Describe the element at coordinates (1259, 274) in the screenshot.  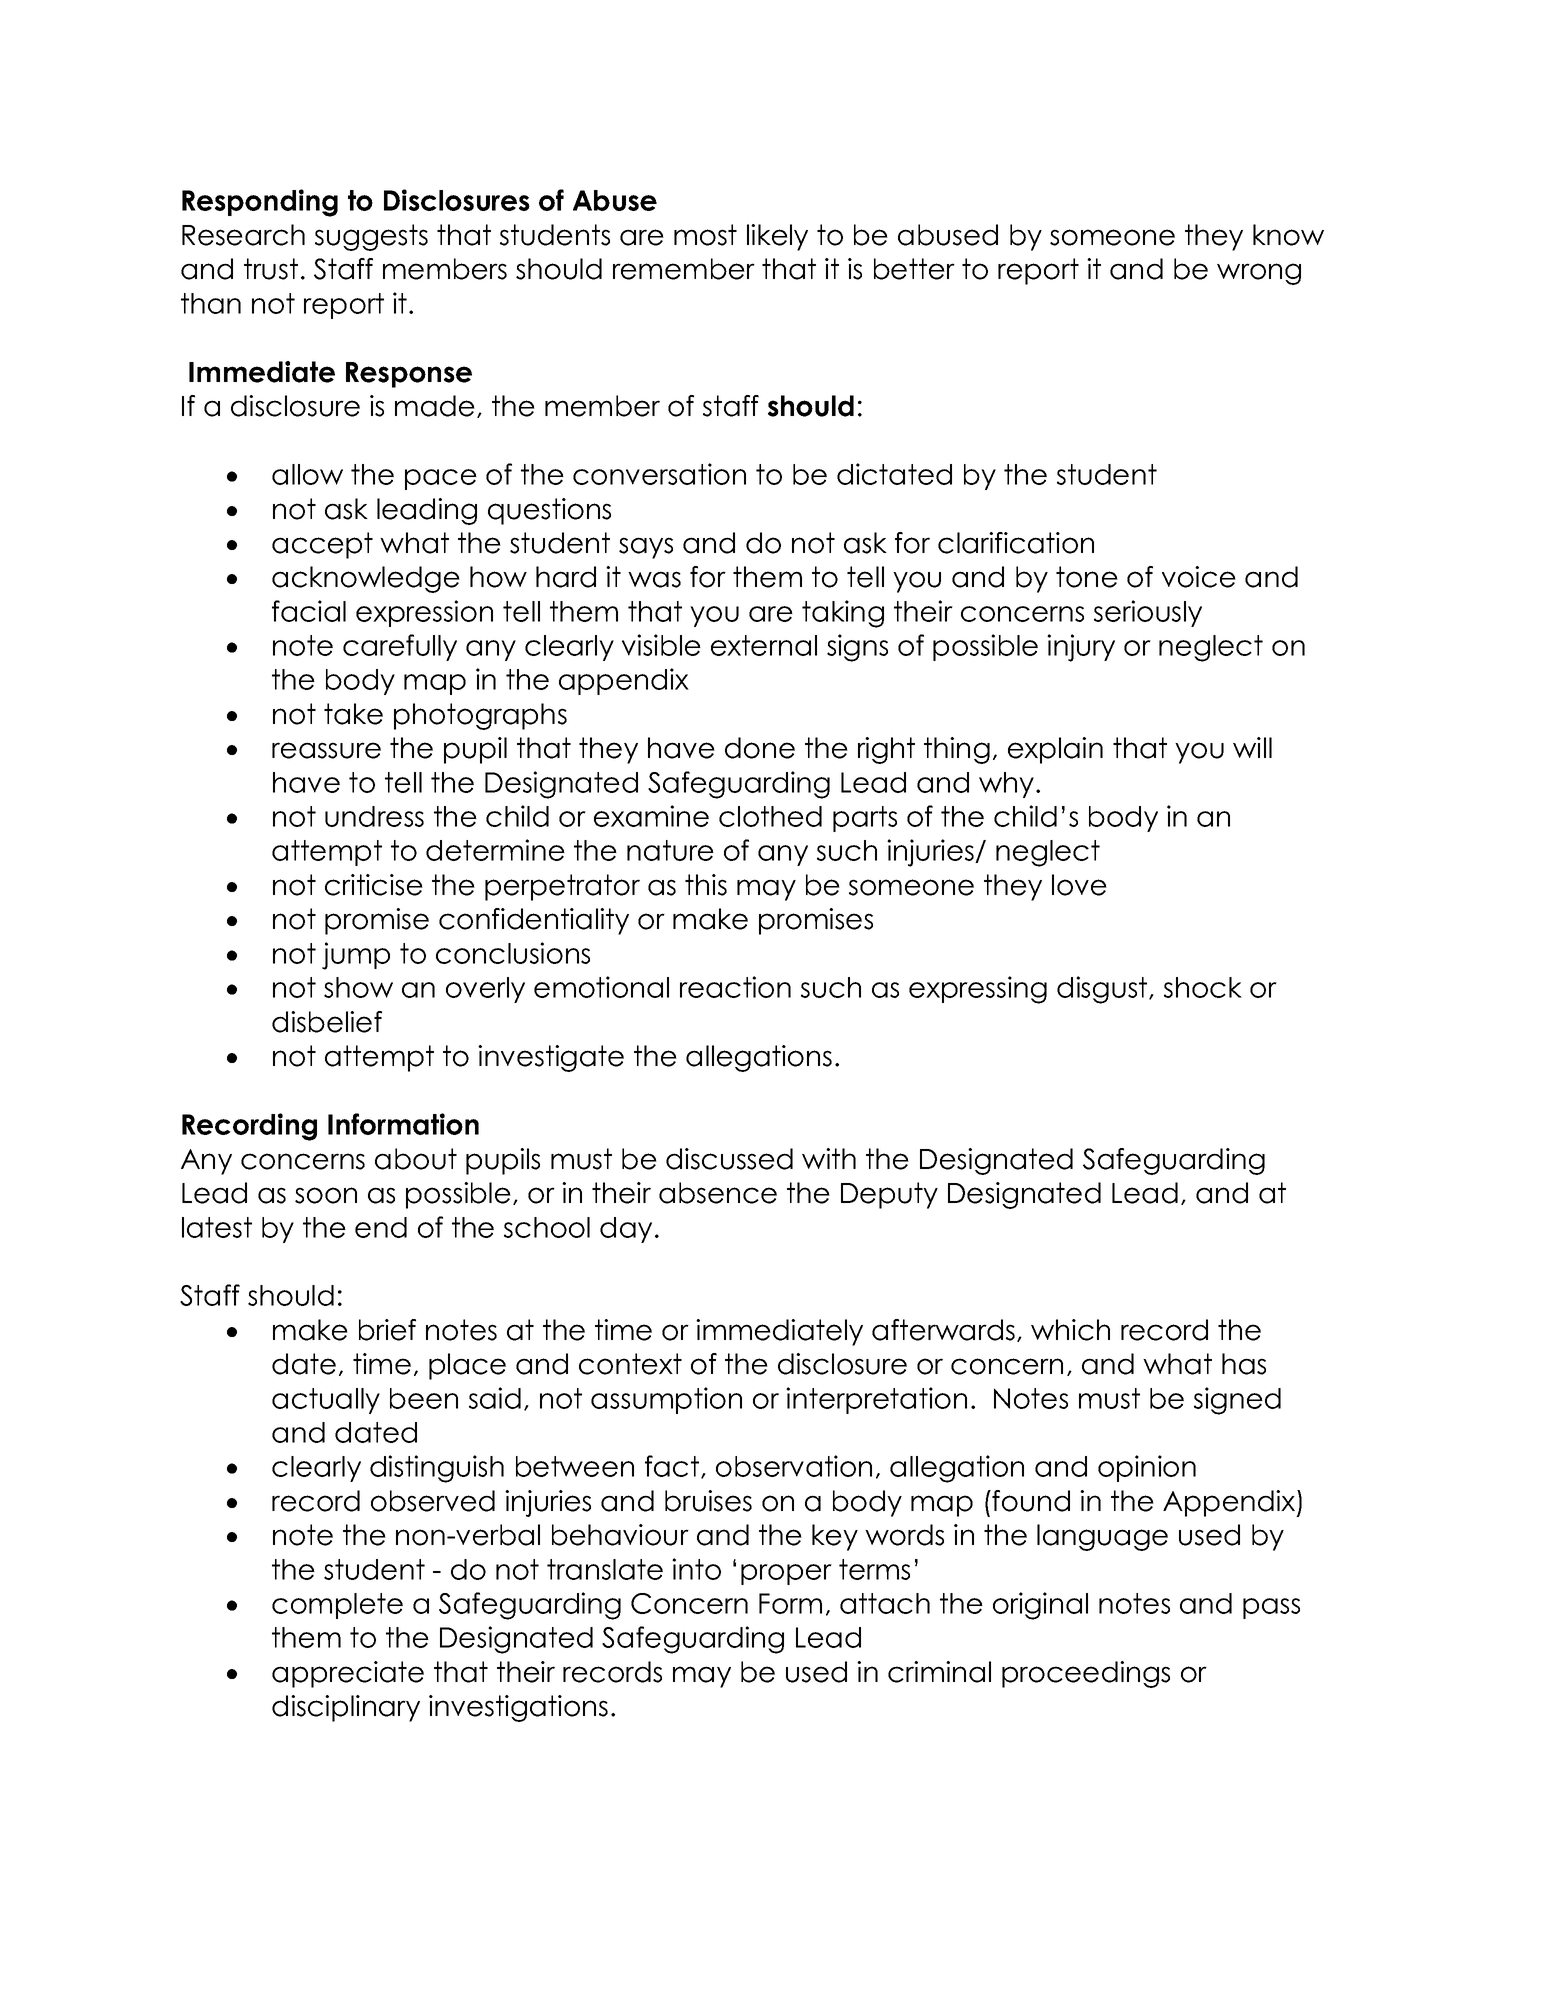
I see `wrong` at that location.
